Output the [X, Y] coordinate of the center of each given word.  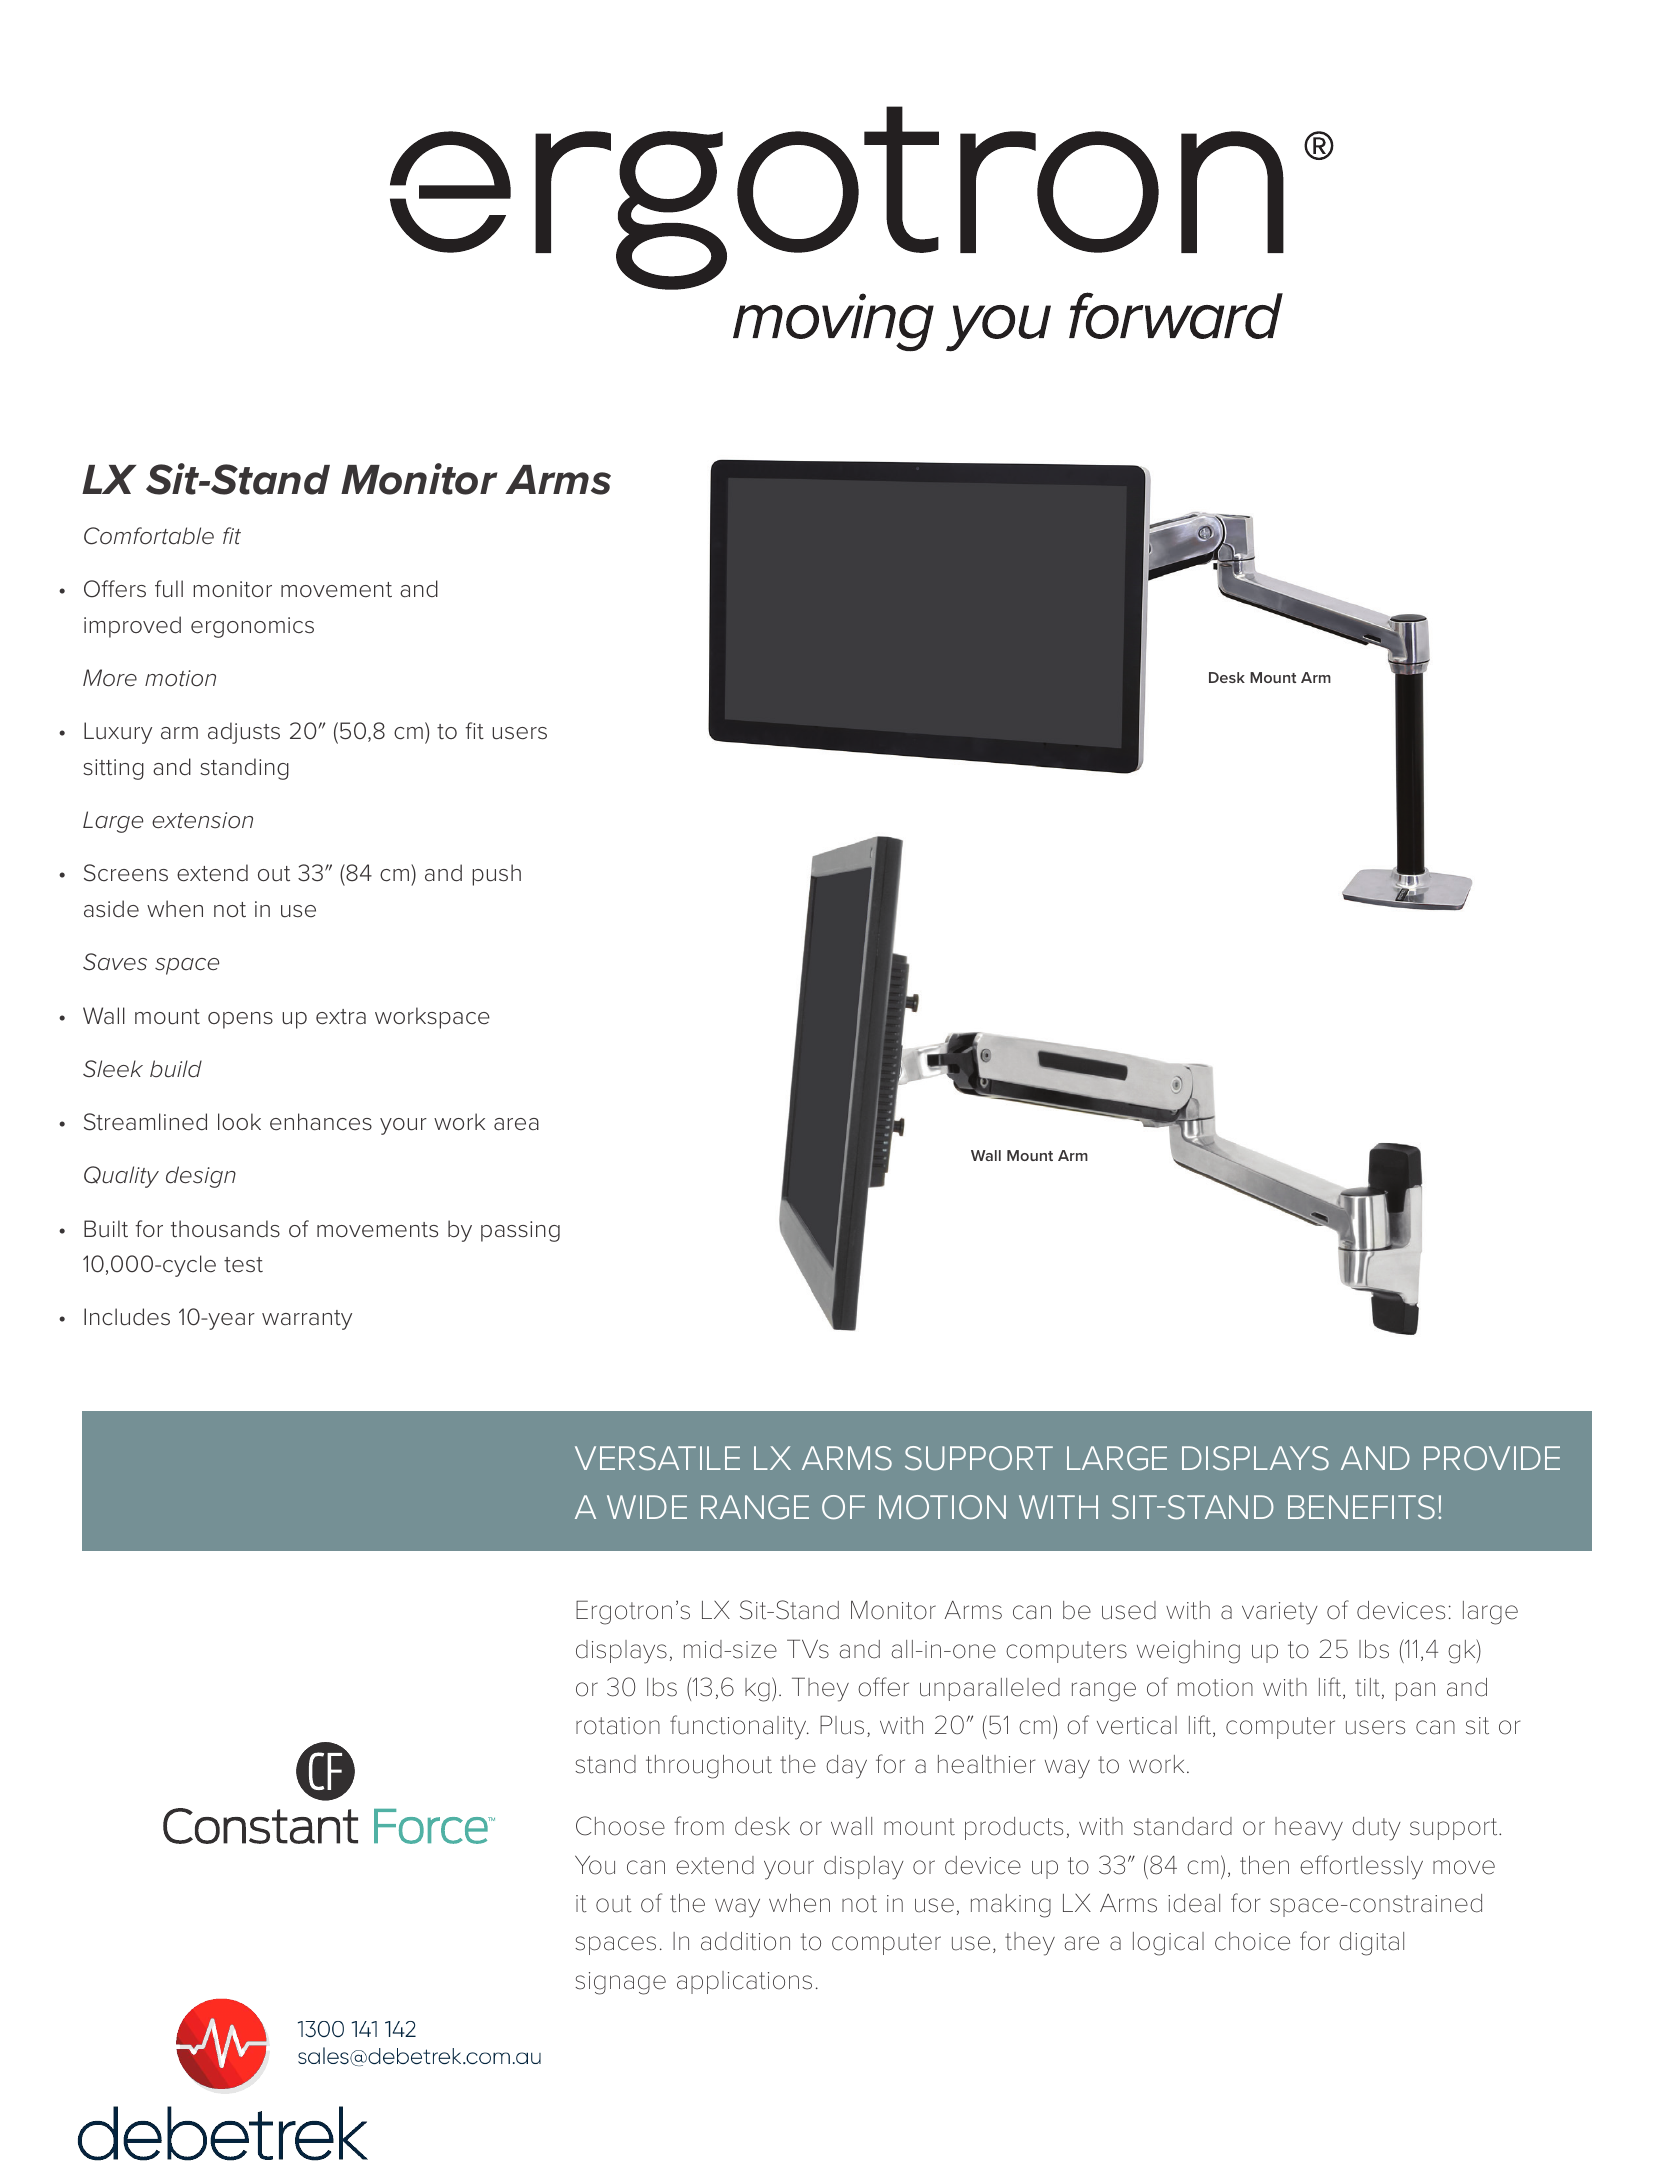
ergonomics [252, 627]
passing [520, 1231]
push [496, 875]
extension [202, 820]
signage [621, 1983]
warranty [307, 1320]
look [239, 1121]
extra [341, 1017]
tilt [1367, 1687]
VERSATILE [657, 1458]
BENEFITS [1361, 1507]
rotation [618, 1726]
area [516, 1124]
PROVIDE [1492, 1458]
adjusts [244, 733]
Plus [842, 1725]
